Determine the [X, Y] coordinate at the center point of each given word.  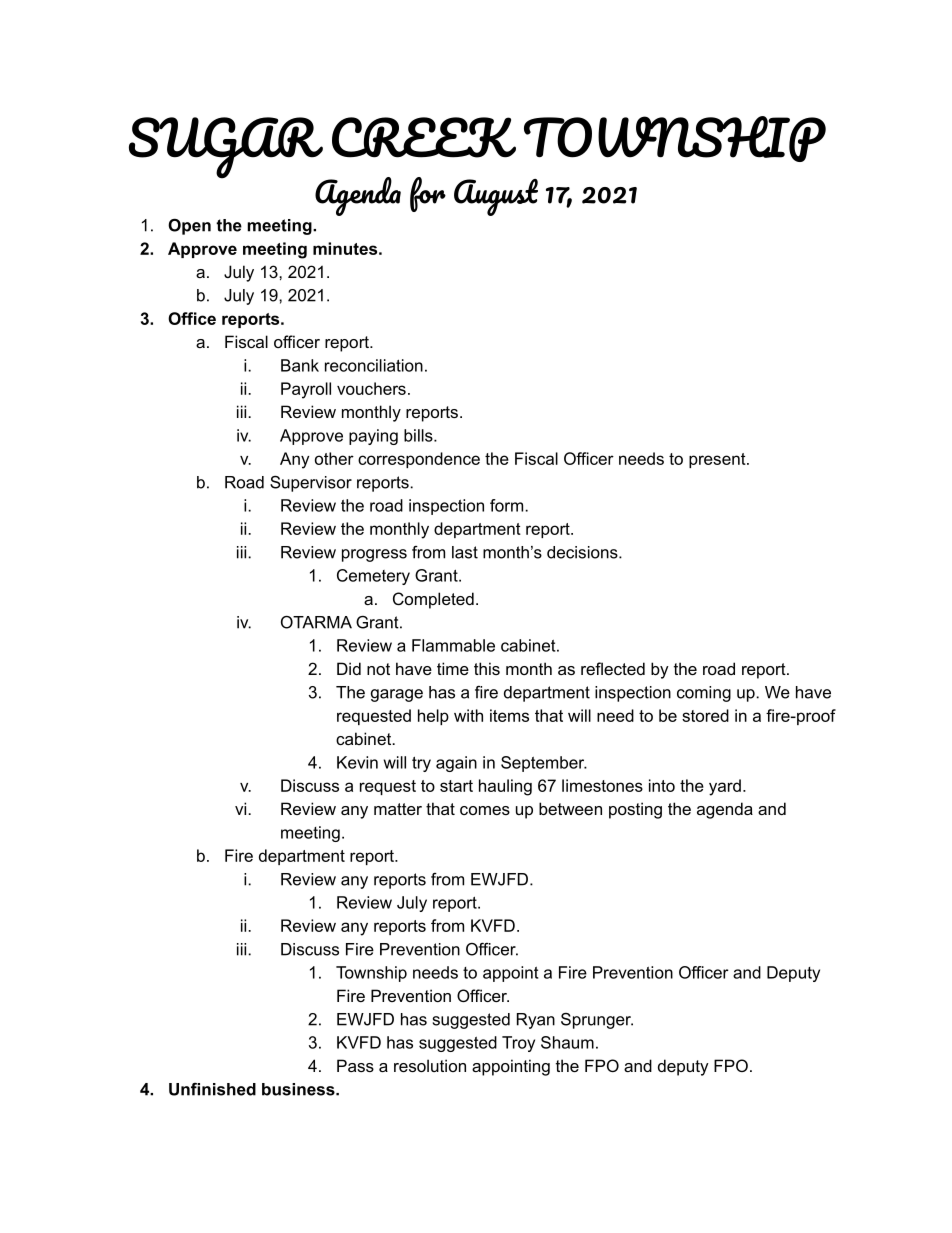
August [496, 197]
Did [349, 668]
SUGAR [226, 148]
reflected [613, 668]
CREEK [424, 137]
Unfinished [212, 1089]
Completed [433, 600]
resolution [430, 1065]
